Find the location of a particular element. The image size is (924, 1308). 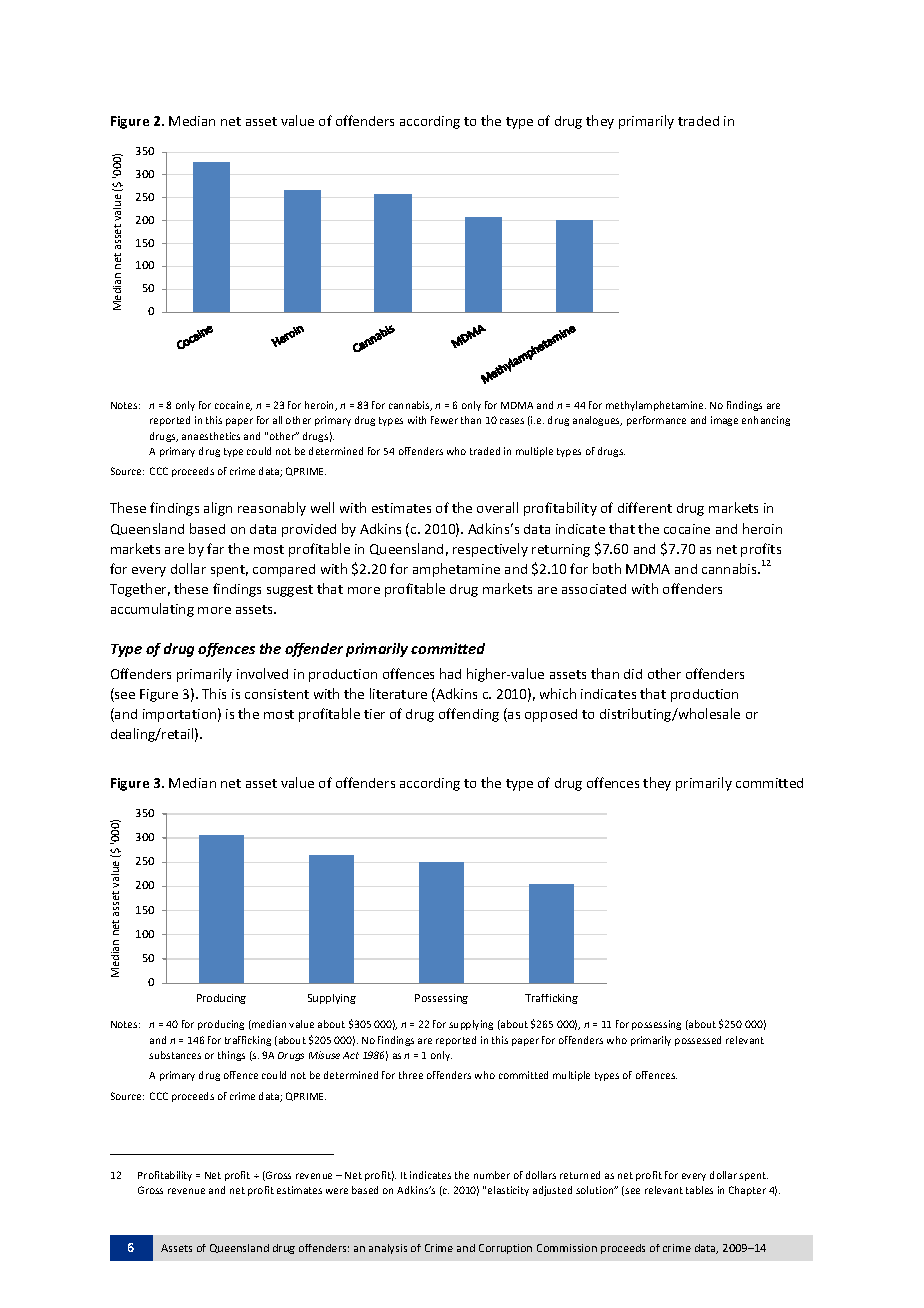

Corruption is located at coordinates (505, 1249).
